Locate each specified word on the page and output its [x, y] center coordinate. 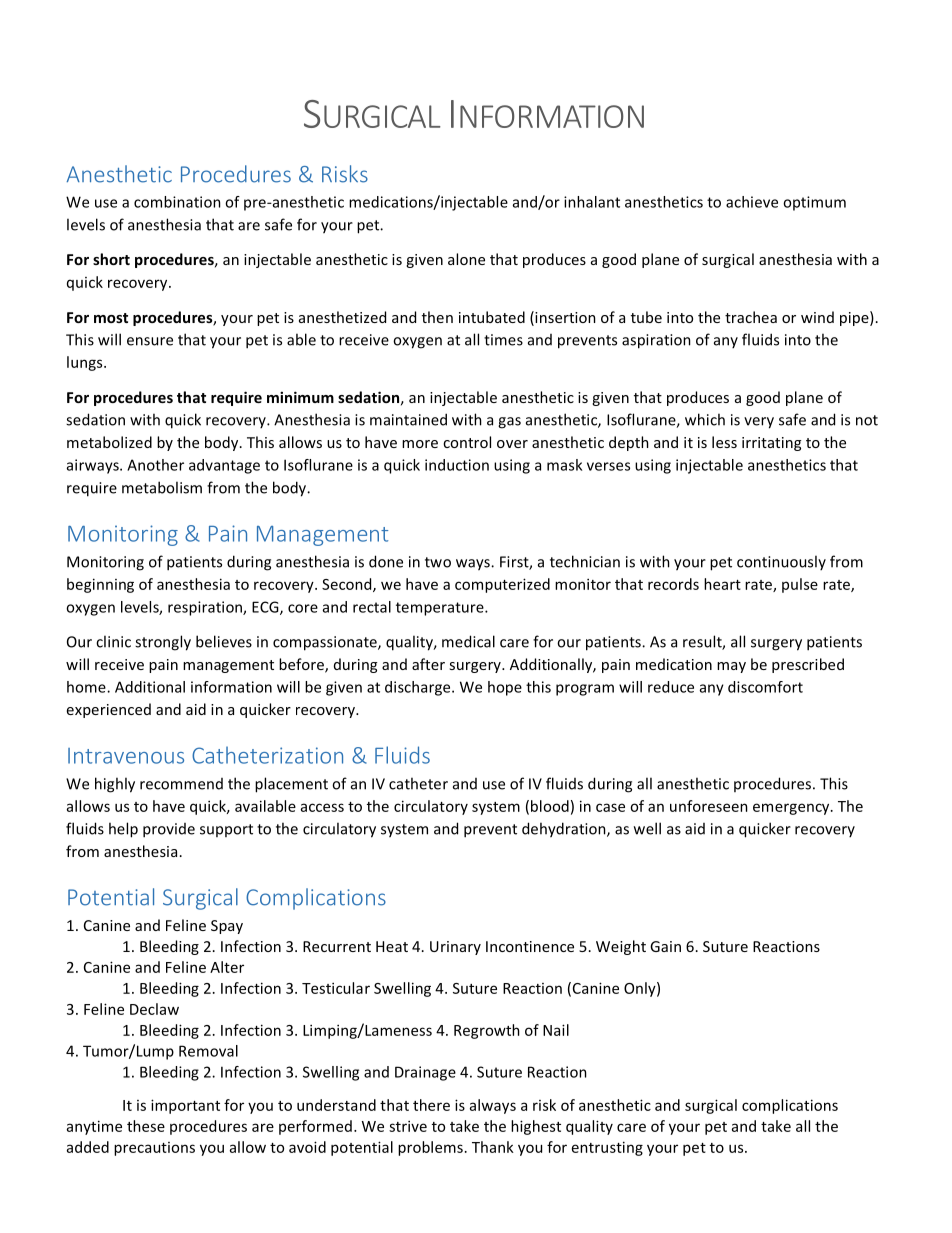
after [428, 664]
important [185, 1106]
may [731, 667]
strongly [163, 643]
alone [466, 259]
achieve [752, 202]
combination [177, 202]
